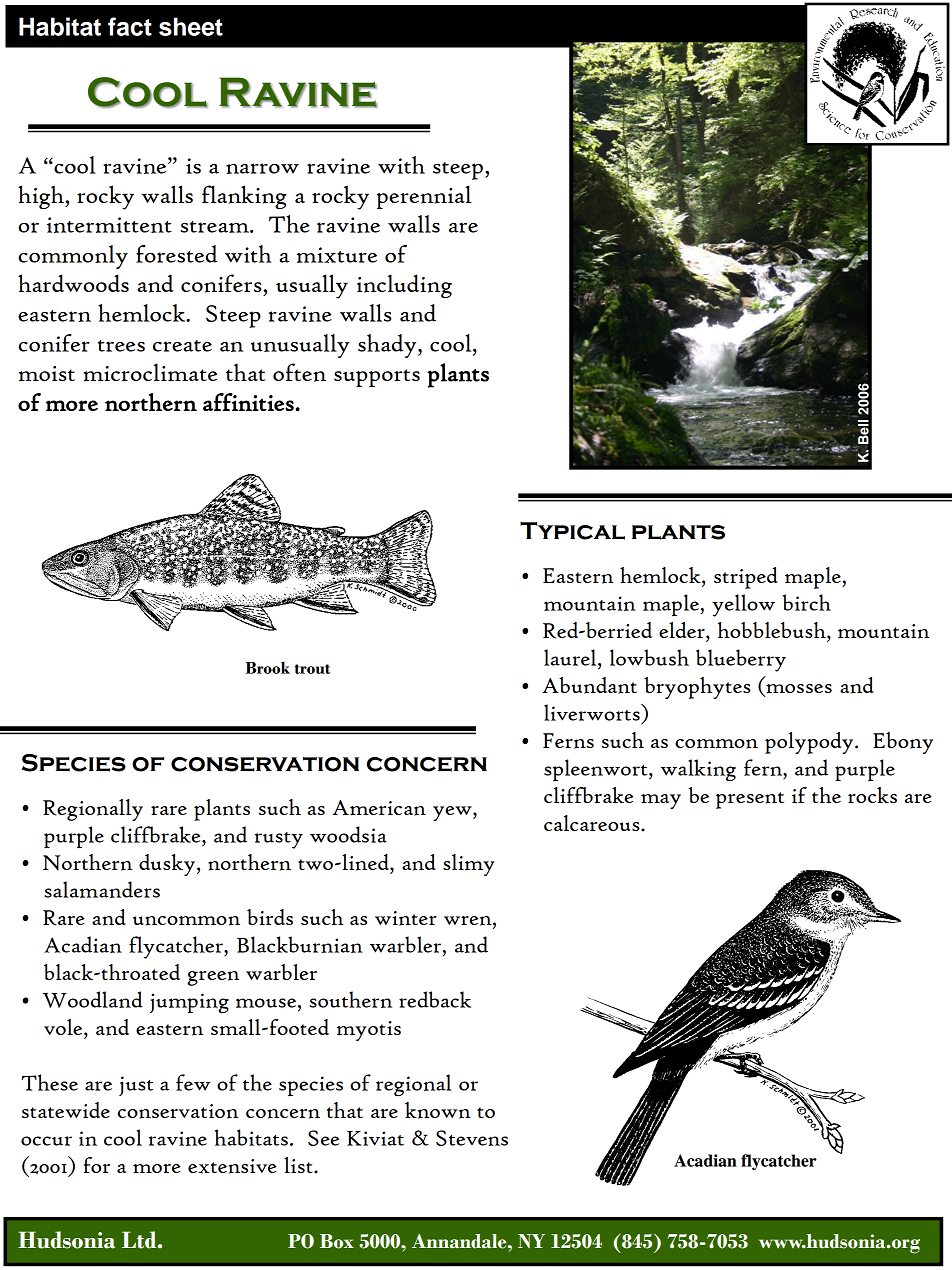  I want to click on fact, so click(130, 26).
